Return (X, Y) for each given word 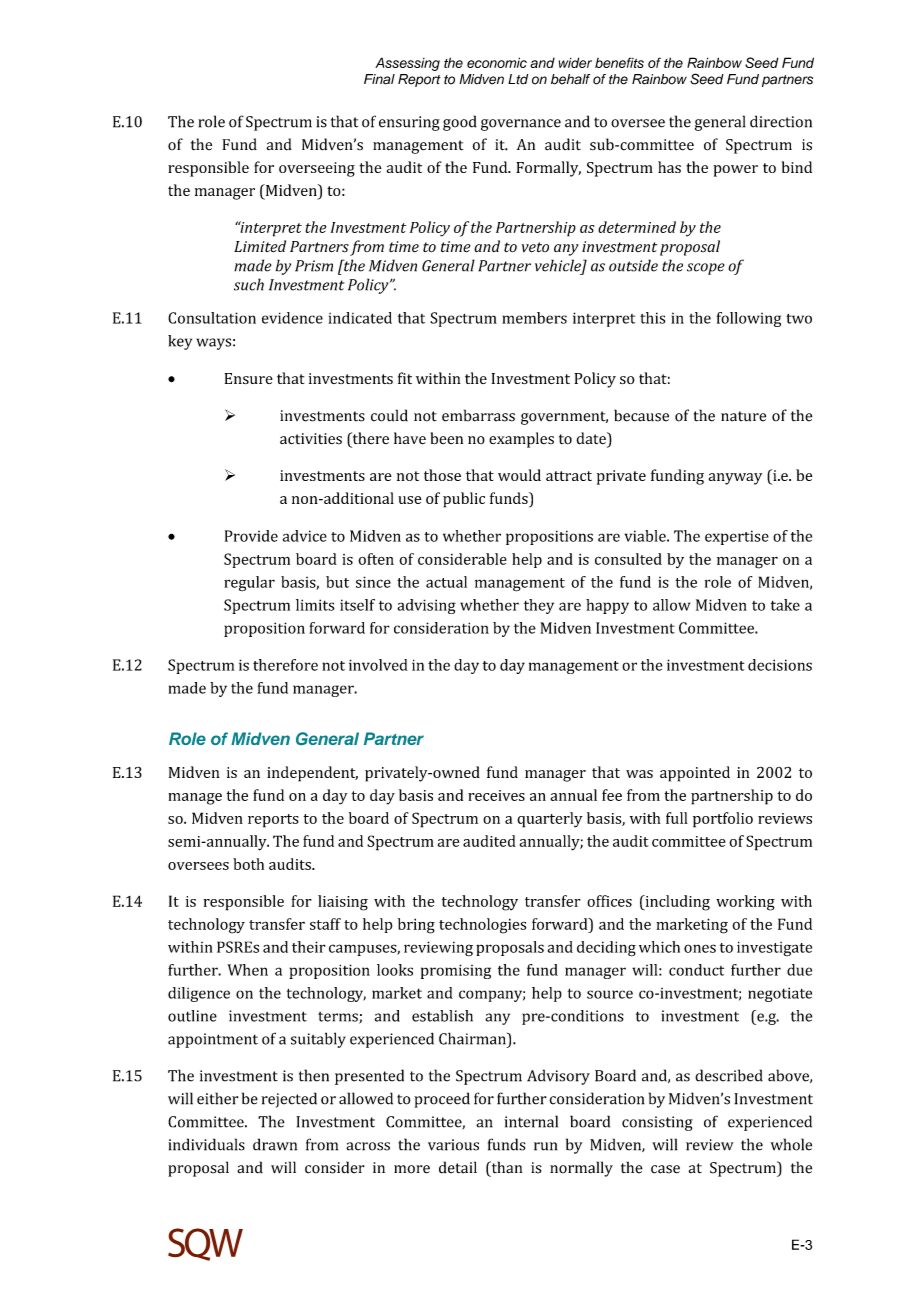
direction (781, 121)
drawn (275, 1144)
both (248, 864)
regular (249, 584)
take (785, 605)
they (539, 606)
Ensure (249, 379)
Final (379, 79)
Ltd (518, 79)
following (749, 319)
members (534, 318)
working (745, 903)
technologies (482, 926)
